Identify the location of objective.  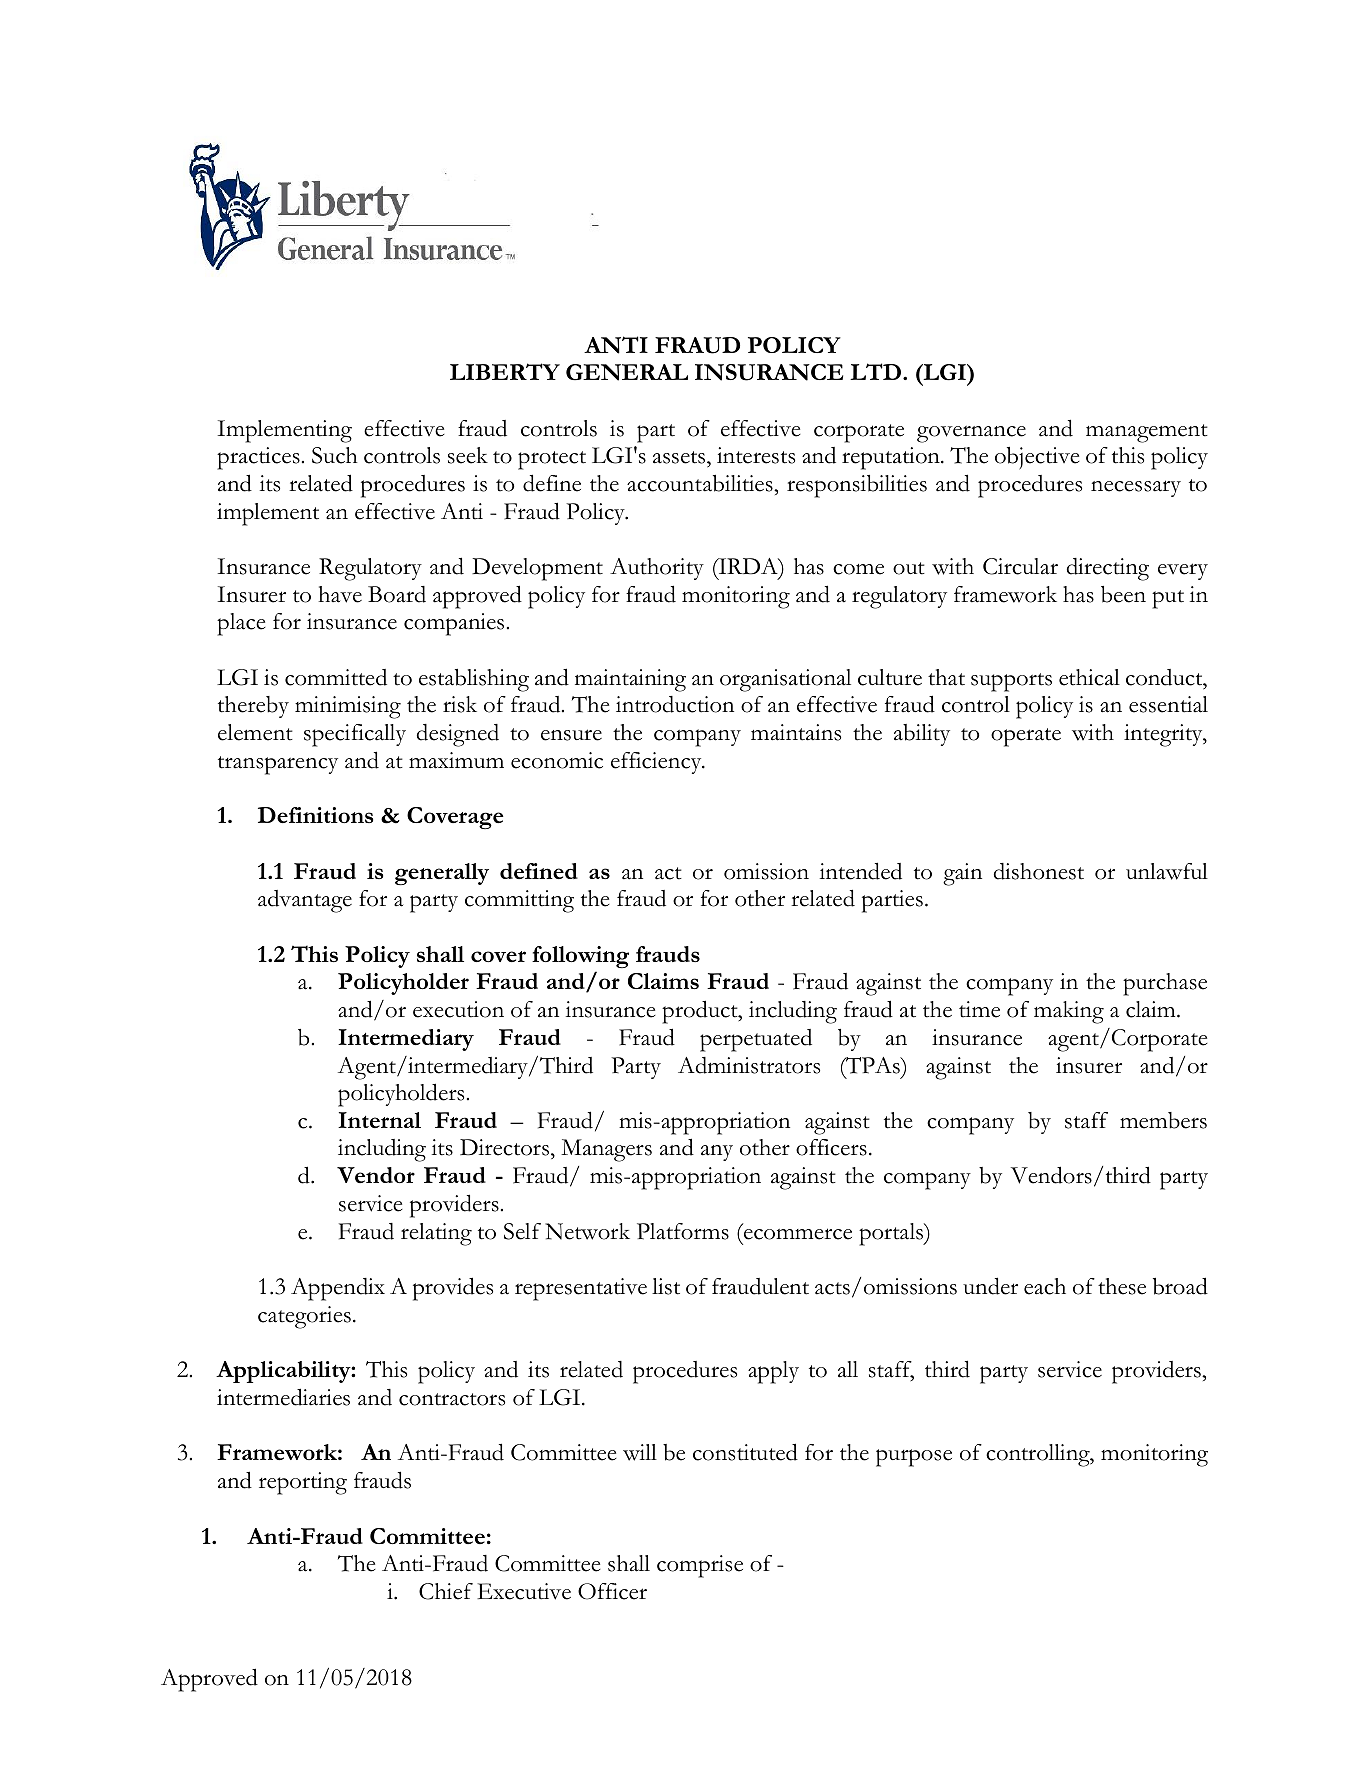
(1037, 458).
